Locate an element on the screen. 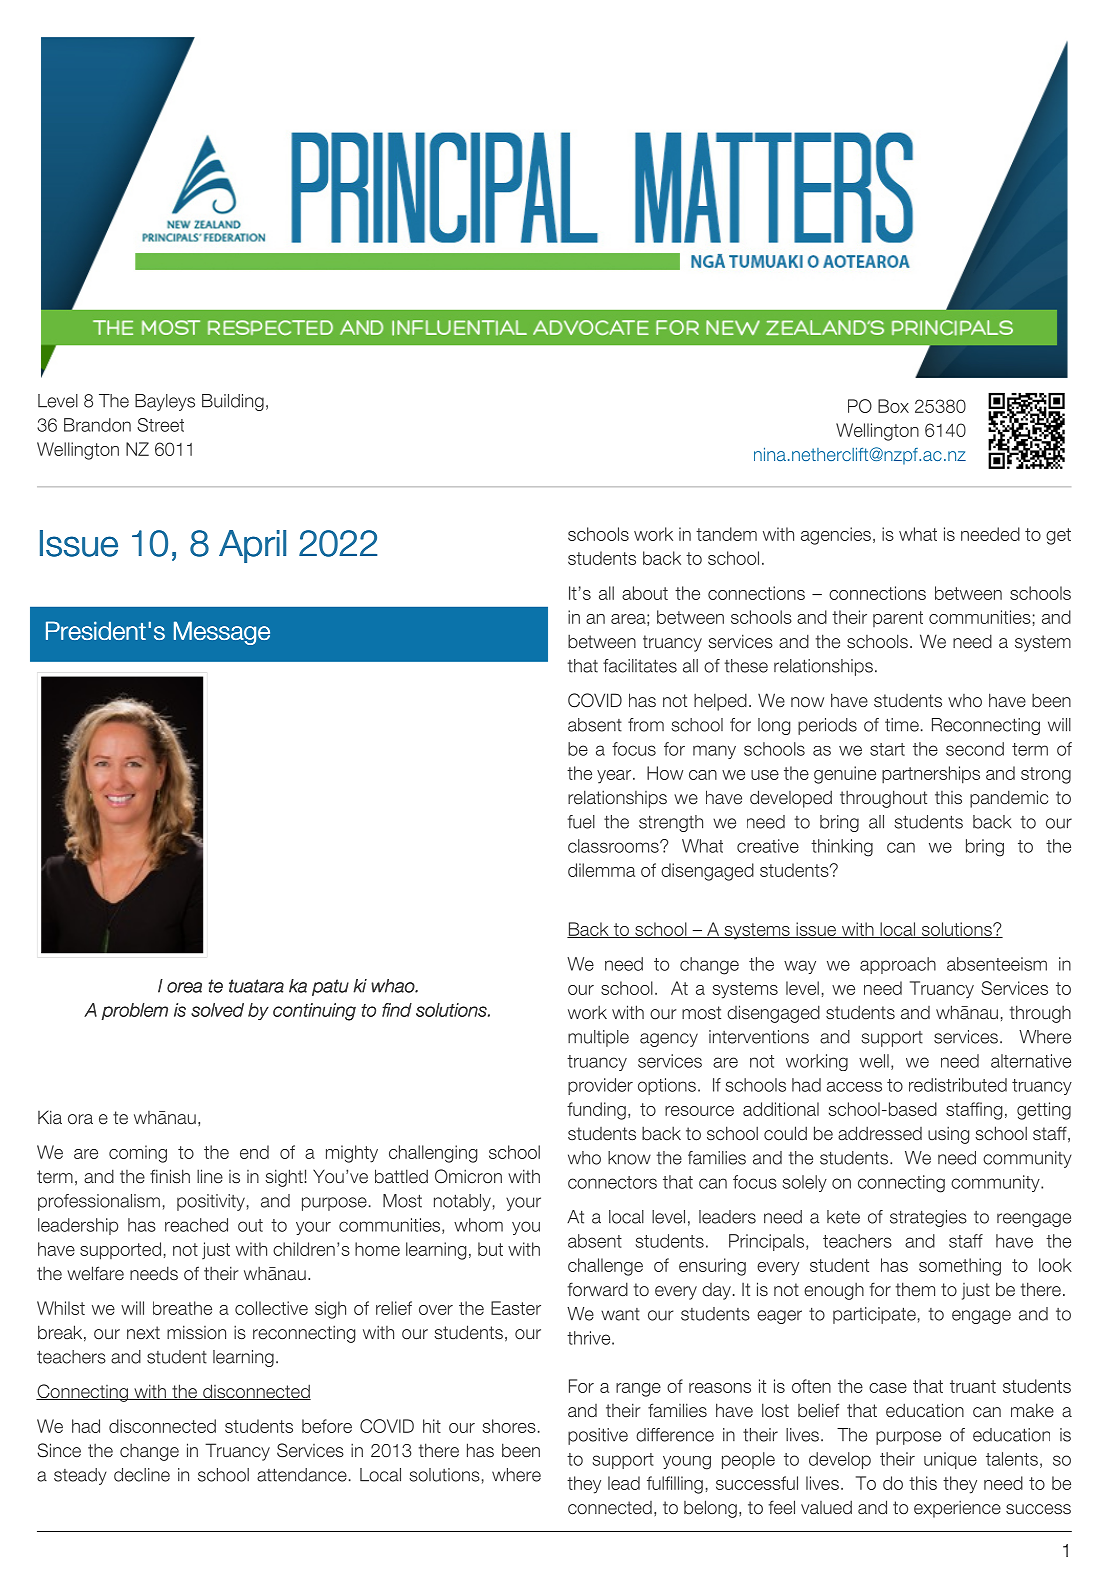 The image size is (1108, 1569). Box is located at coordinates (893, 406).
